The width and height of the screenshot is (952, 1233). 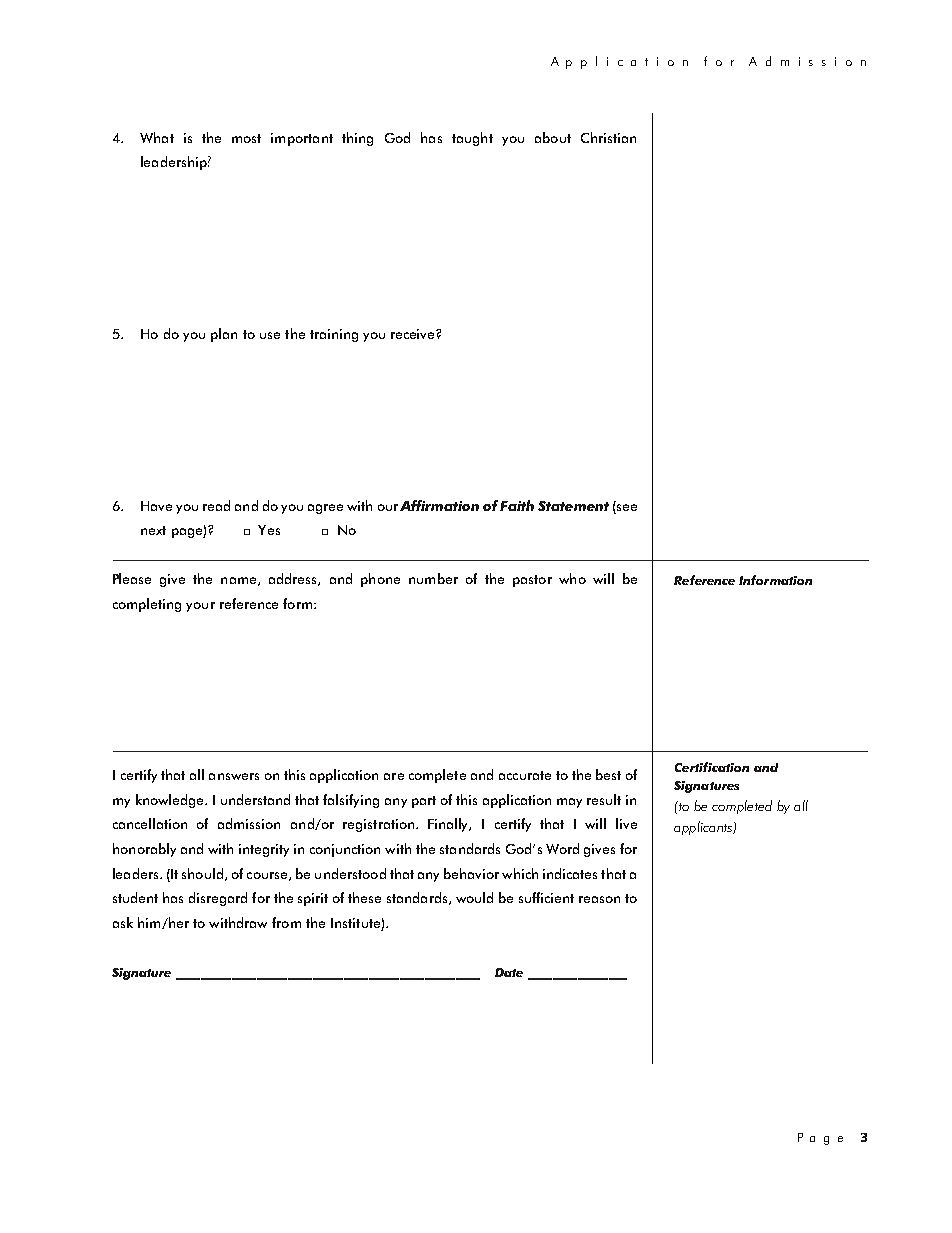 What do you see at coordinates (364, 897) in the screenshot?
I see `these` at bounding box center [364, 897].
